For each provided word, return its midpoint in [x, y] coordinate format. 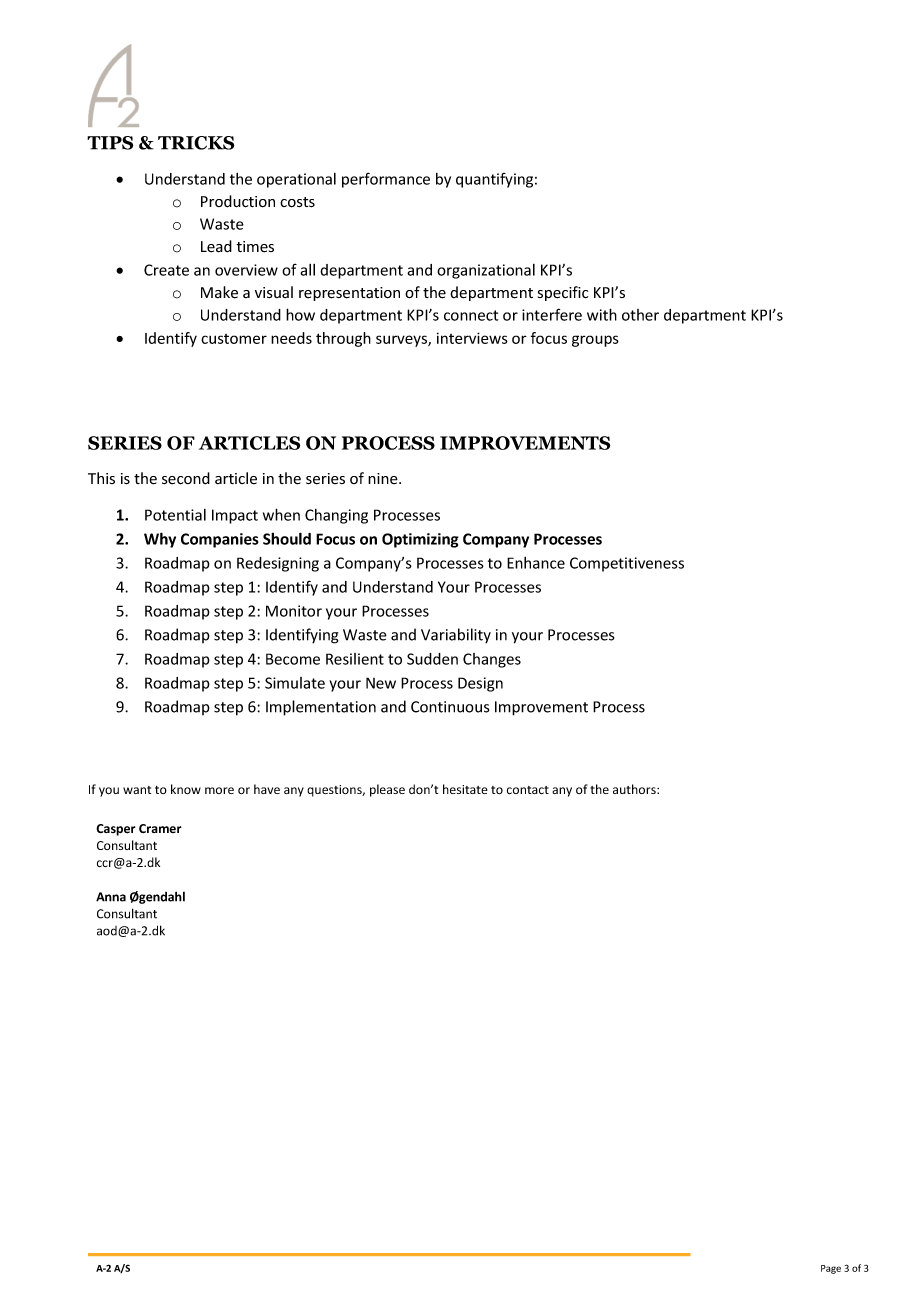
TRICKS [196, 143]
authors [635, 789]
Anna [111, 897]
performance [386, 180]
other [640, 315]
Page [831, 1269]
